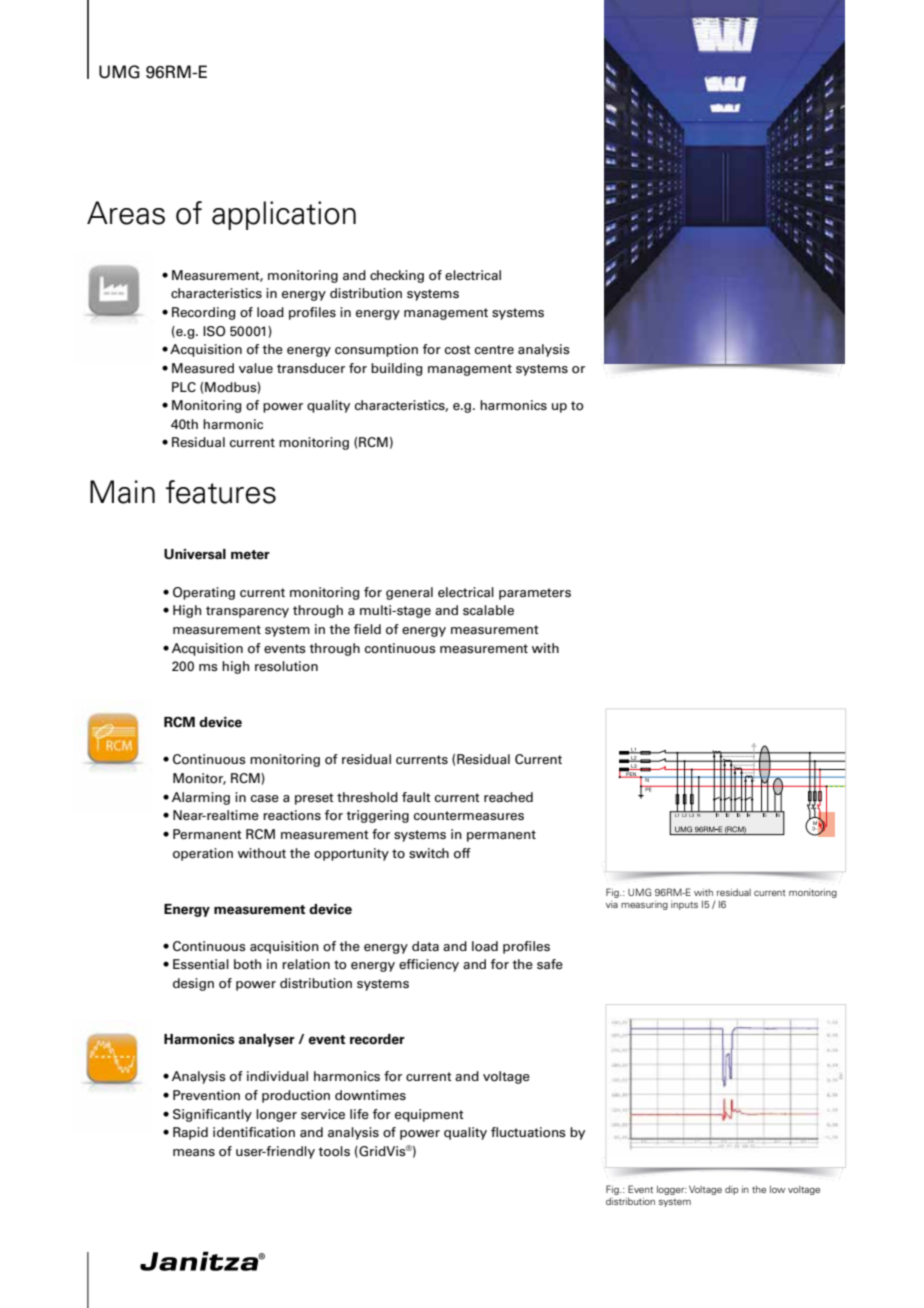  Describe the element at coordinates (508, 797) in the screenshot. I see `reached` at that location.
